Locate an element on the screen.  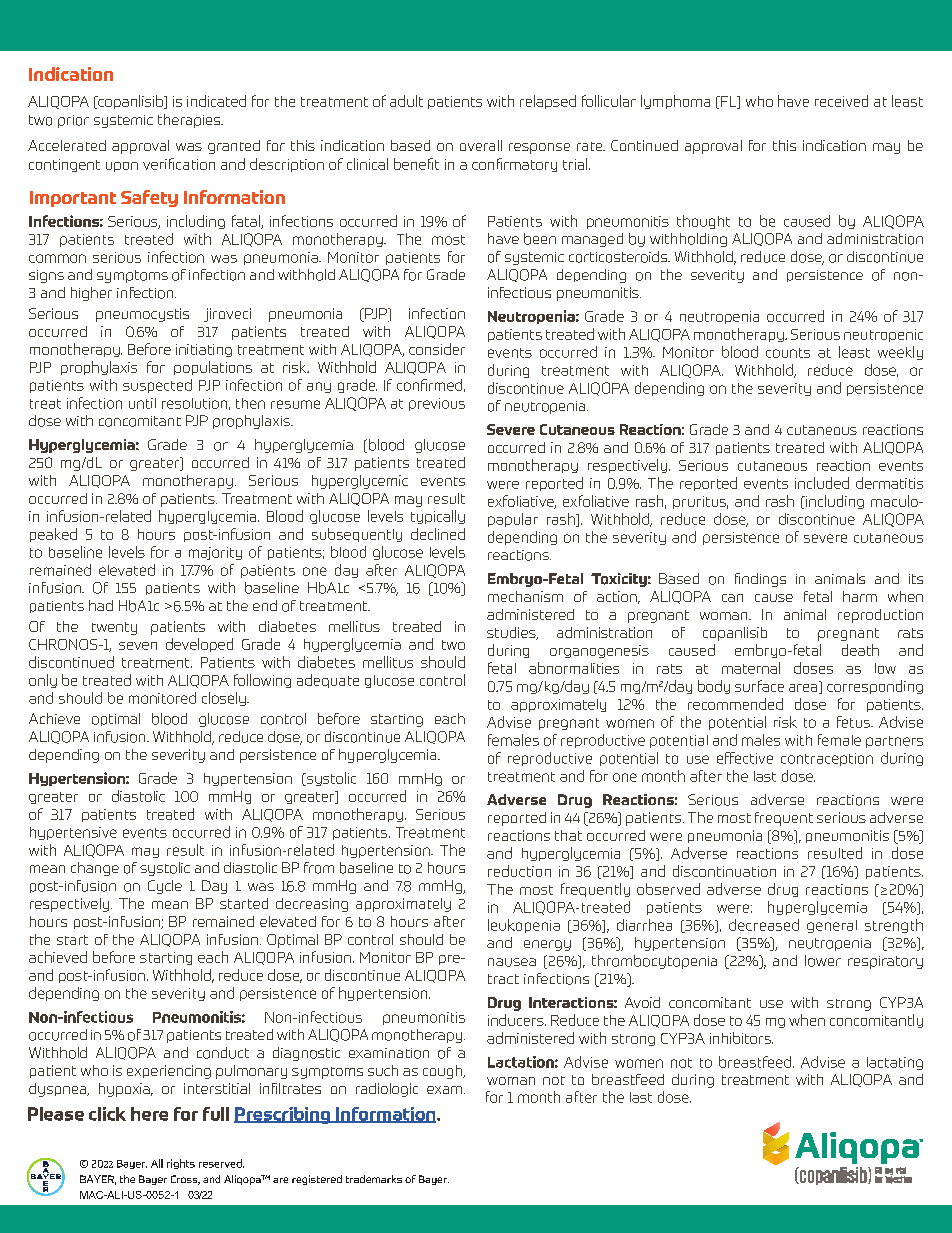
trademarks is located at coordinates (374, 1179).
